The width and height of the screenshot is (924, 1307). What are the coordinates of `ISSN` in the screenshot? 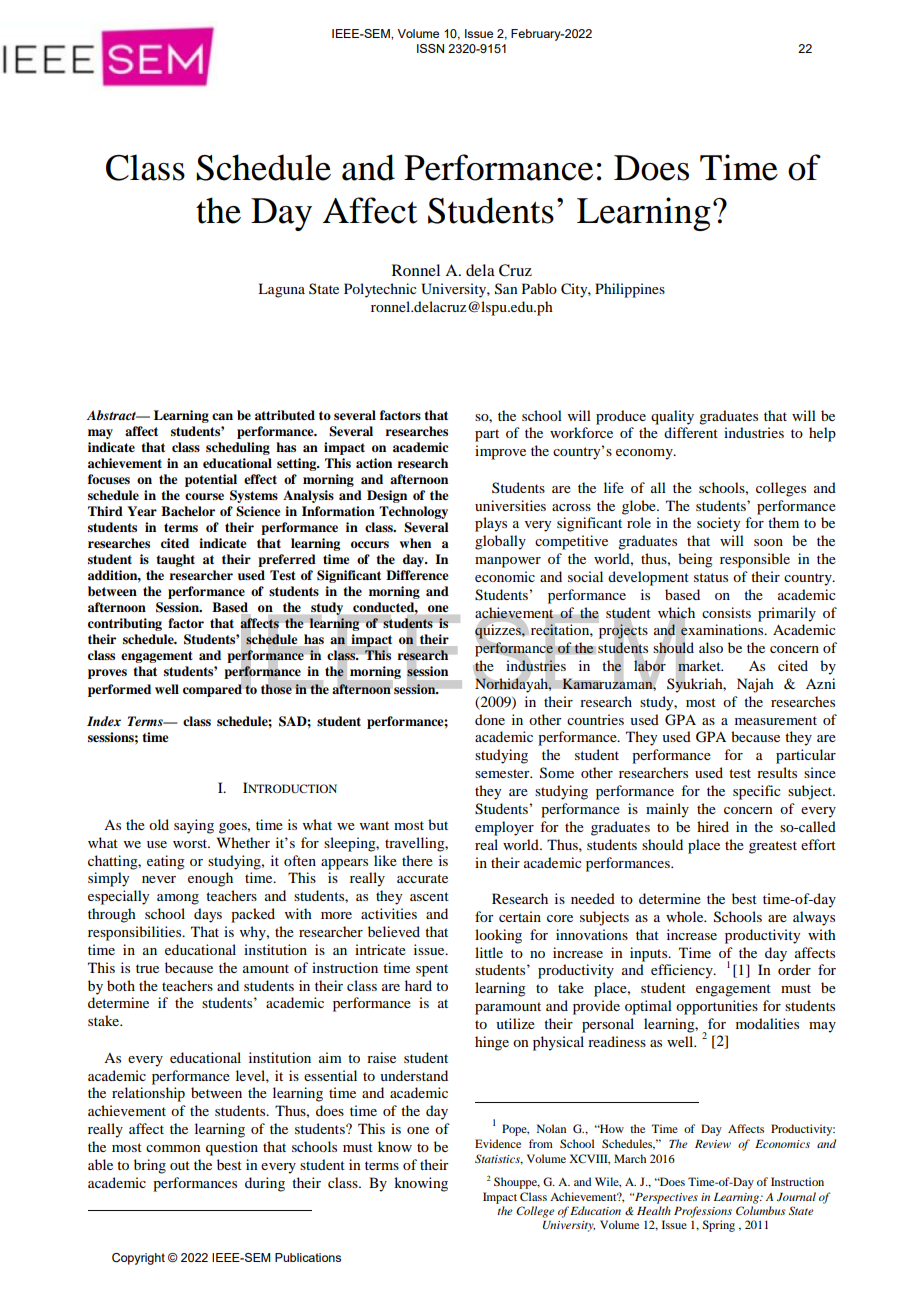 It's located at (430, 48).
